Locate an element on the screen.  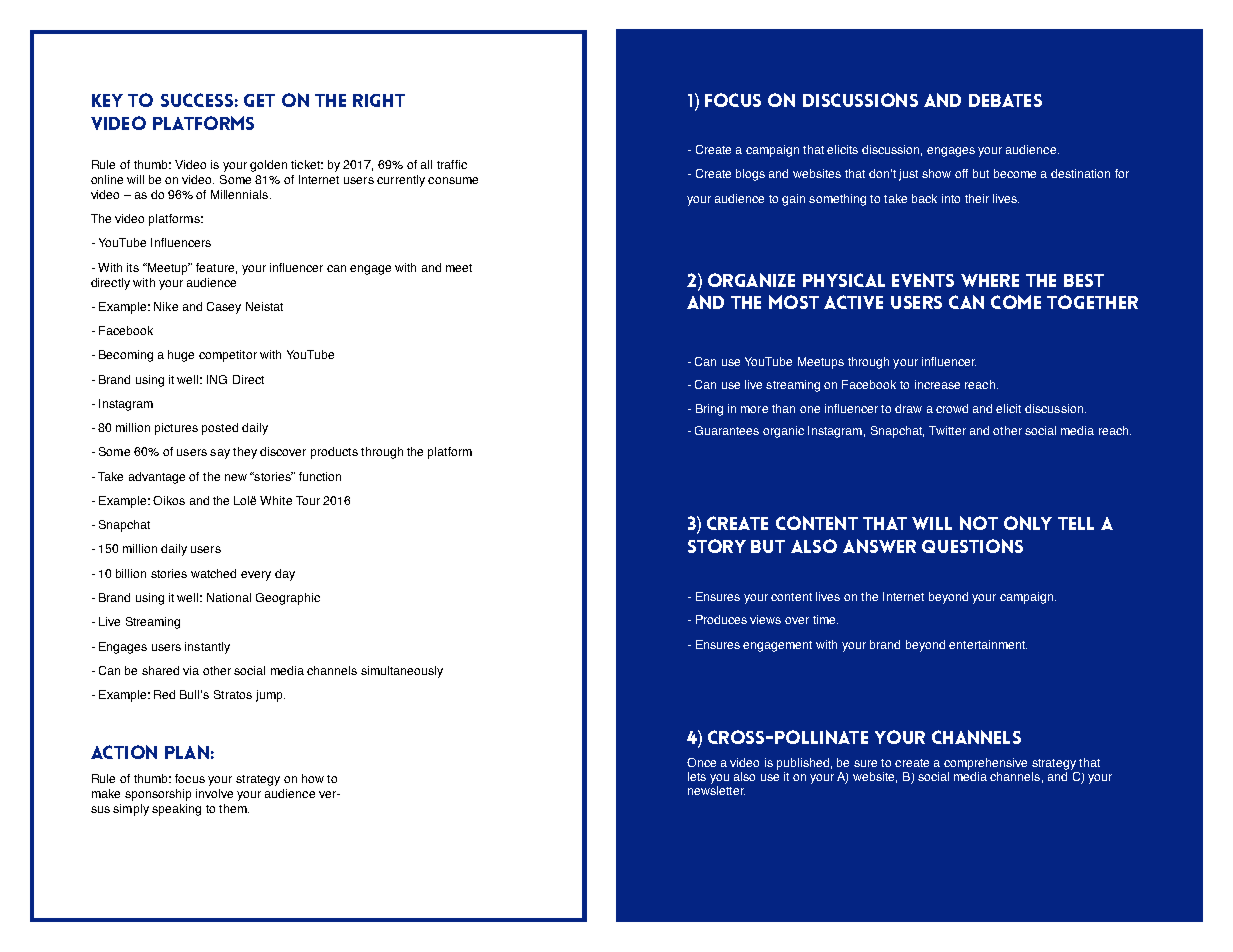
entertainment is located at coordinates (988, 644).
